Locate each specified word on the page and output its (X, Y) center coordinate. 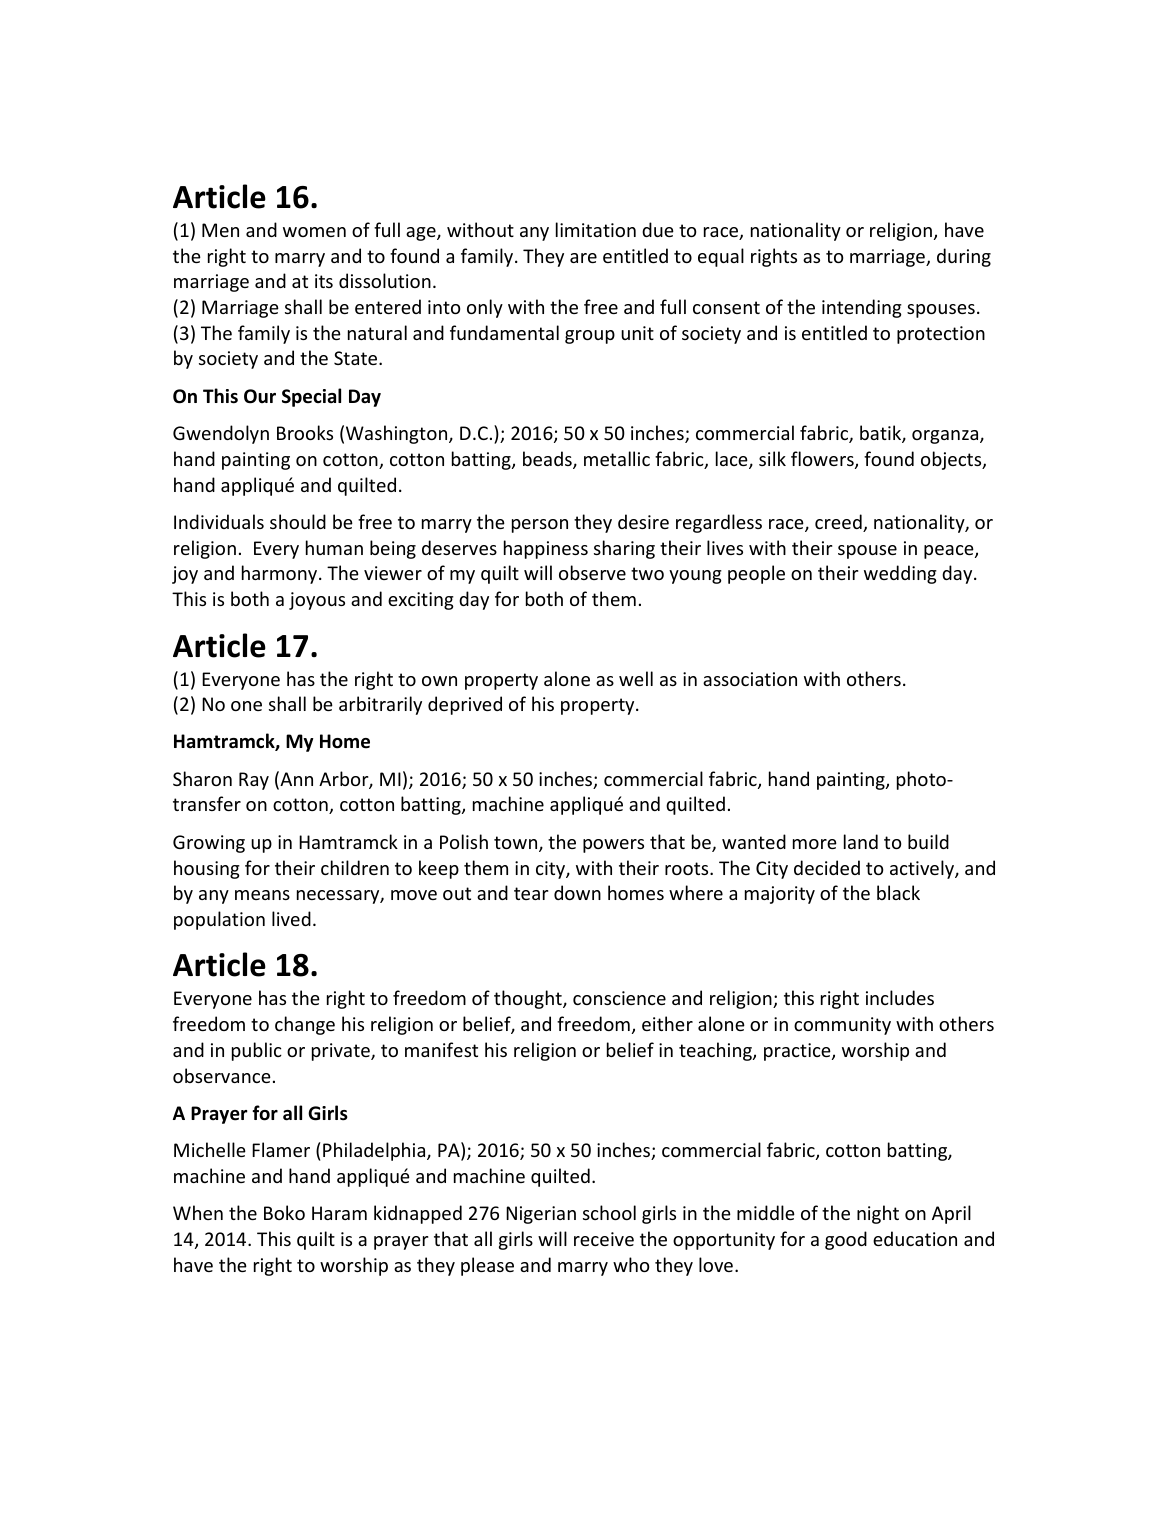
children (355, 867)
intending (862, 308)
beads (548, 460)
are (583, 258)
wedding (900, 574)
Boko (284, 1212)
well (636, 678)
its (324, 281)
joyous (317, 601)
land (861, 841)
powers (613, 846)
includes (900, 997)
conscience (619, 998)
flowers (823, 460)
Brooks (305, 432)
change (305, 1025)
